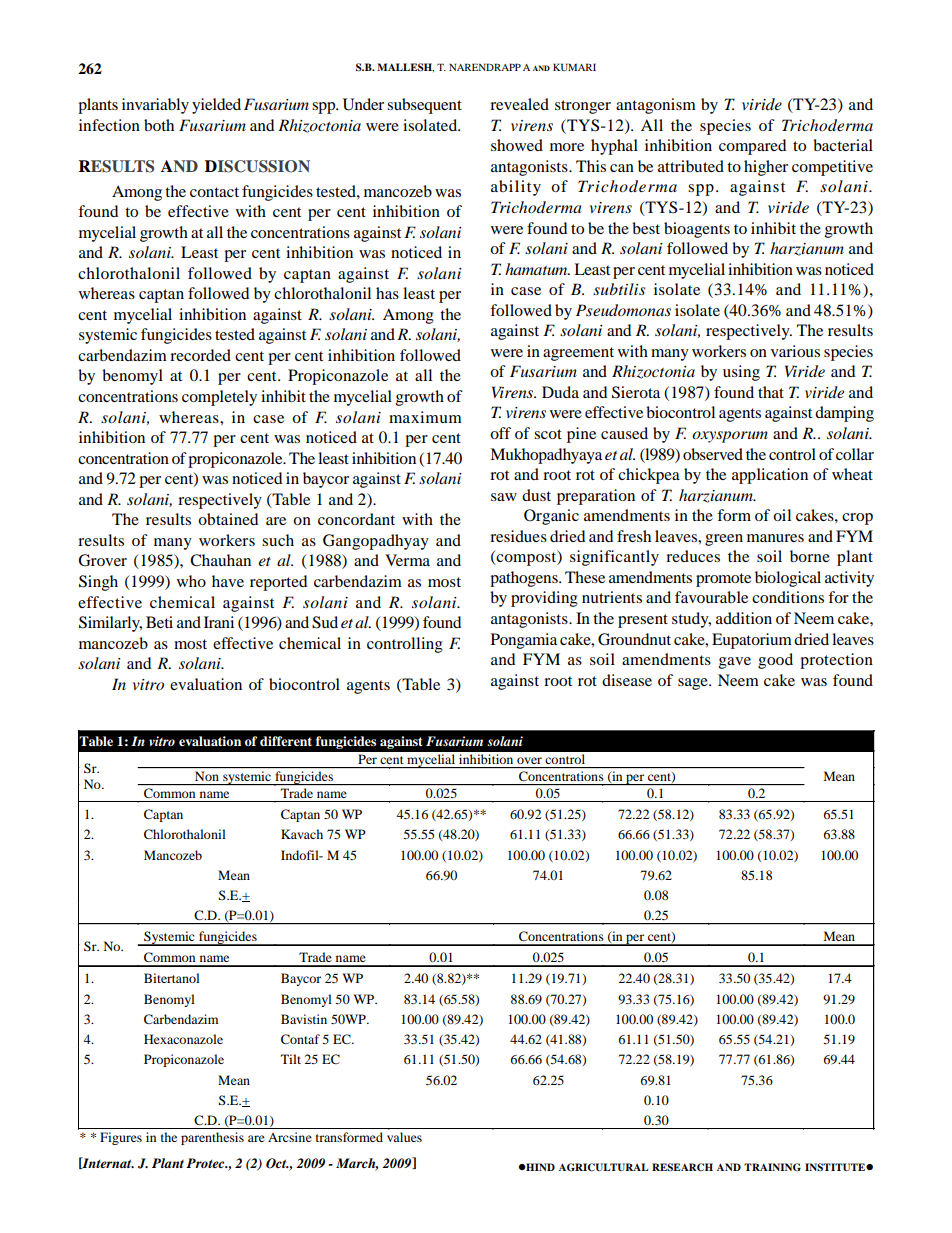  Describe the element at coordinates (694, 684) in the document. I see `sage` at that location.
